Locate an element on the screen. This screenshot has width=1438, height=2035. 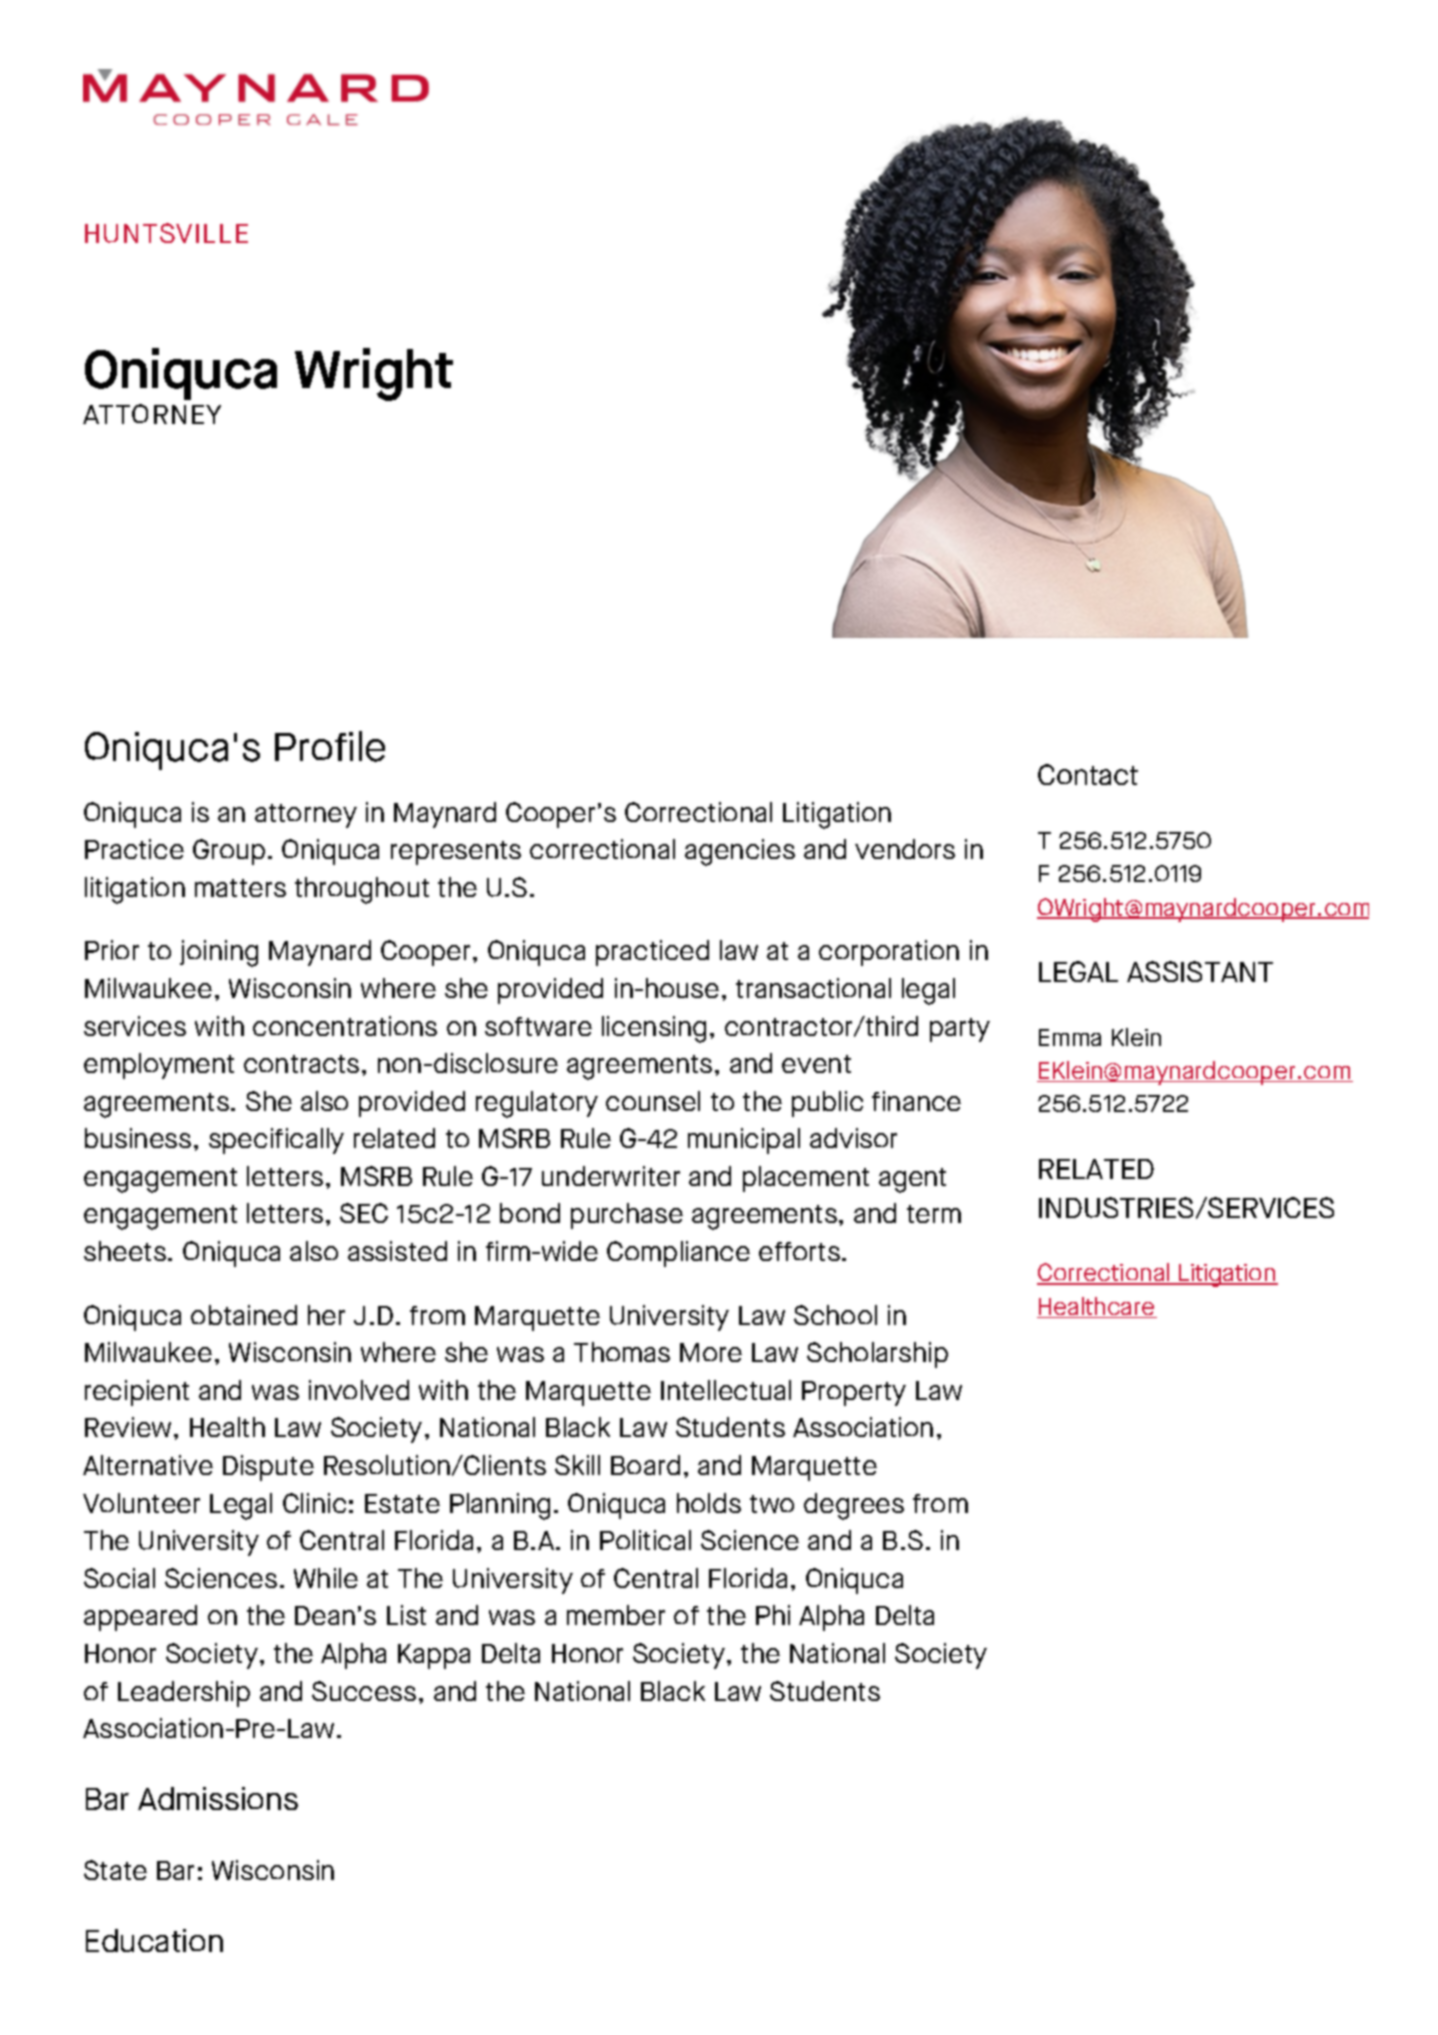
degrees is located at coordinates (854, 1506).
